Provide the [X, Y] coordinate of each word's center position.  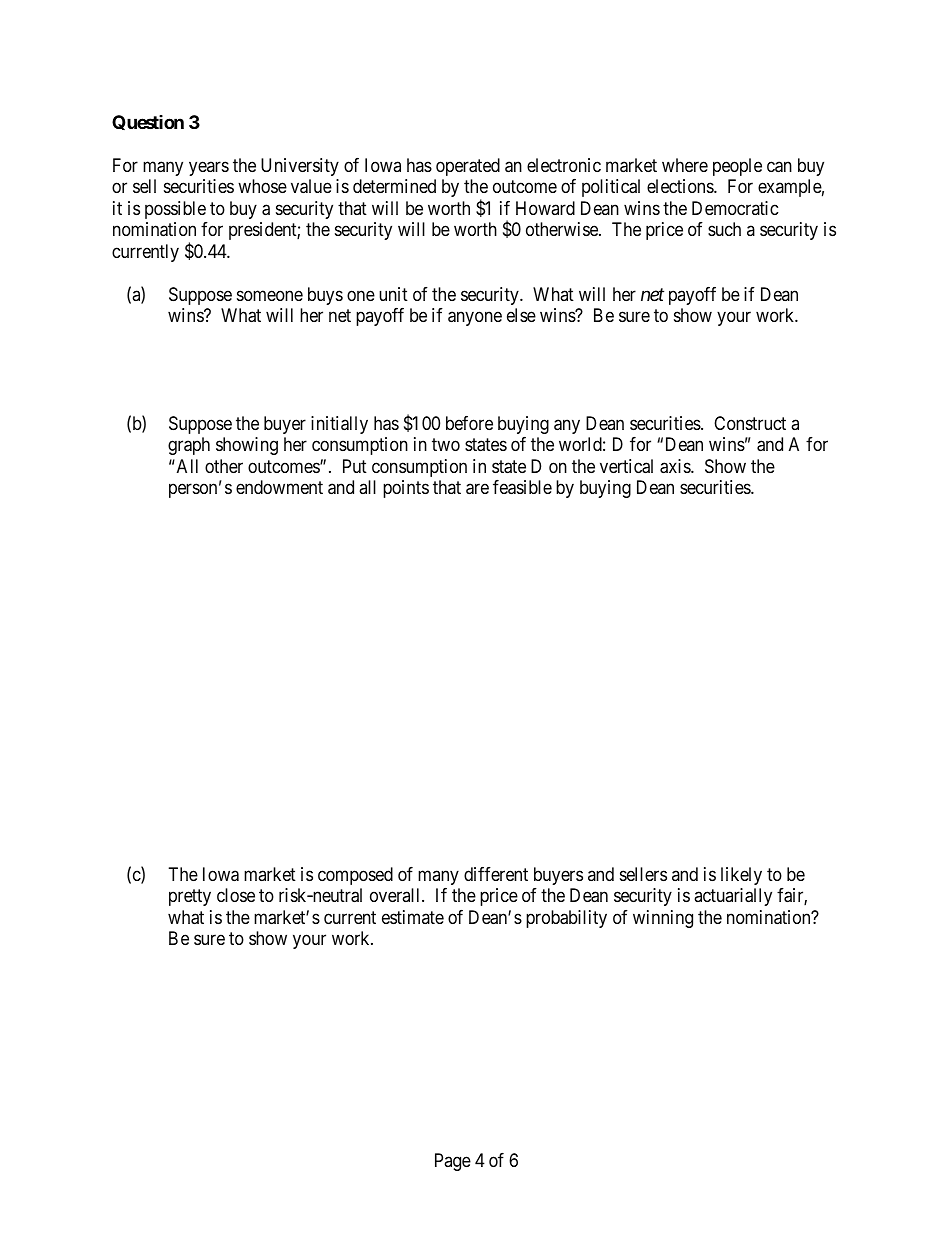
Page [453, 1162]
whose [262, 186]
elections [681, 186]
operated [468, 167]
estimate [413, 917]
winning [663, 919]
